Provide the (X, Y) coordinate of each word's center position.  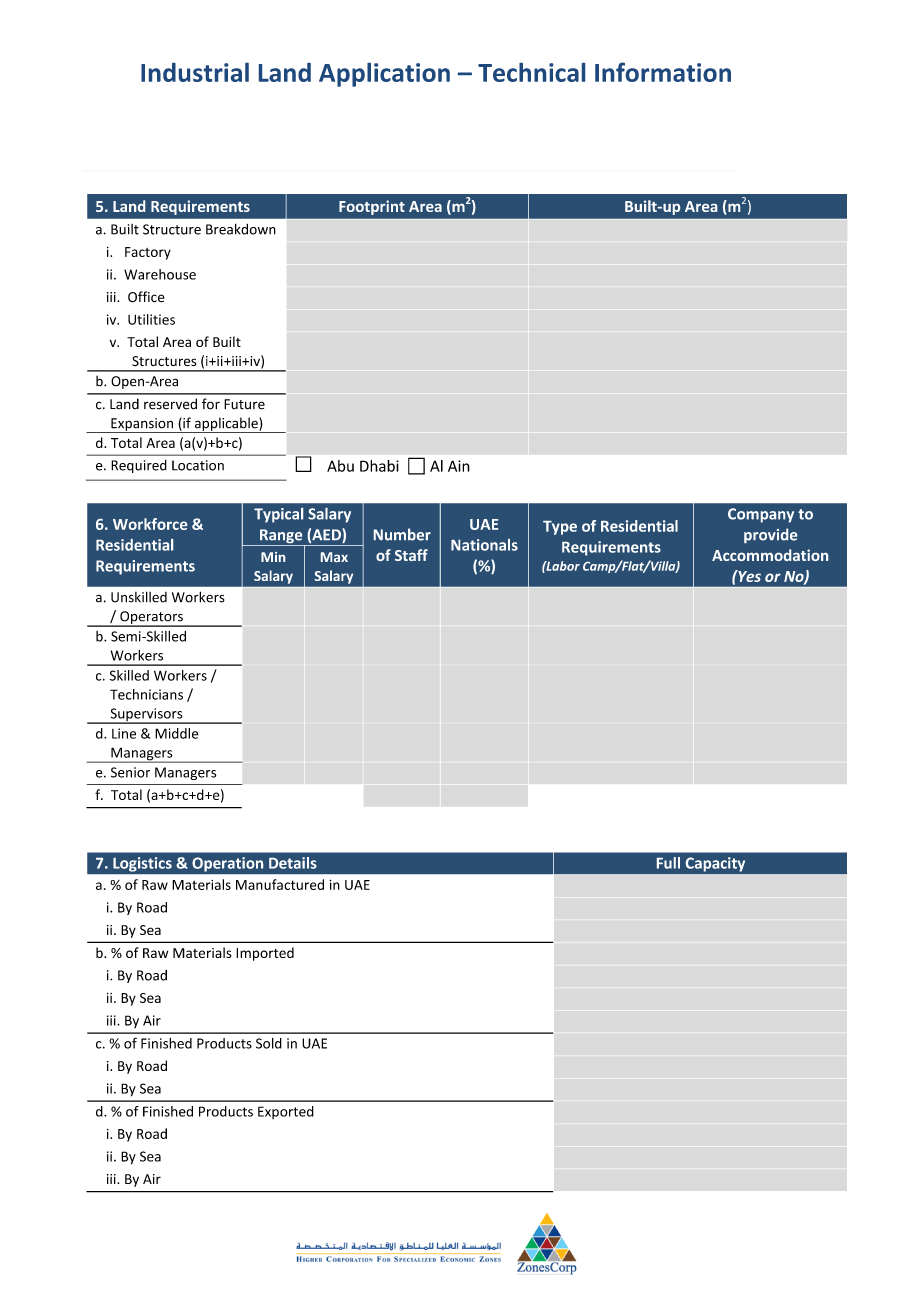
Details (293, 863)
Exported (286, 1112)
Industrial (195, 72)
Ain (459, 466)
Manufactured (280, 884)
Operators (151, 618)
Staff (411, 555)
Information (663, 72)
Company (761, 515)
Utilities (151, 319)
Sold (269, 1043)
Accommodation (770, 555)
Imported (265, 954)
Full (668, 863)
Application (384, 75)
